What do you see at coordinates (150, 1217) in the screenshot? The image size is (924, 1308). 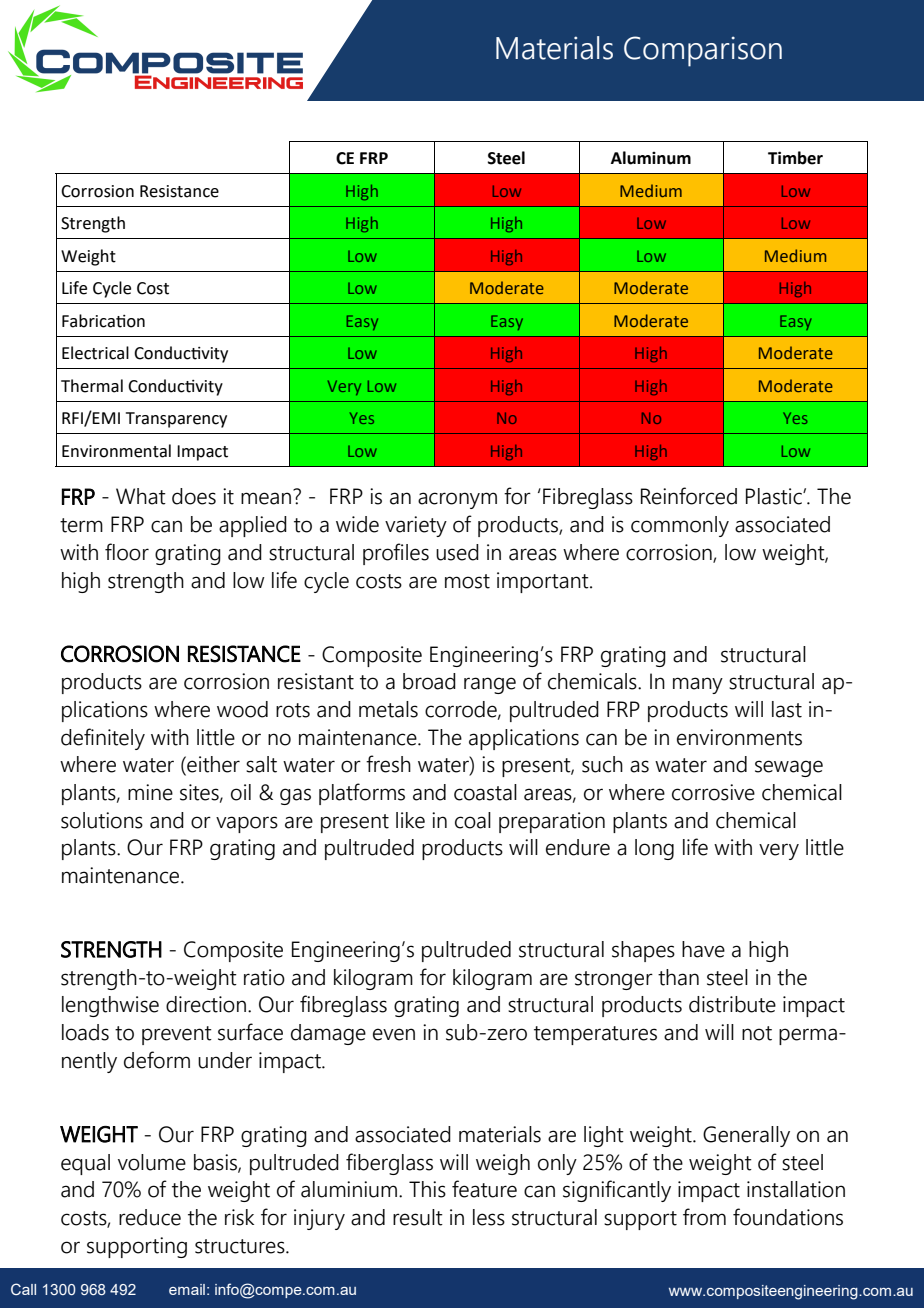 I see `reduce` at bounding box center [150, 1217].
